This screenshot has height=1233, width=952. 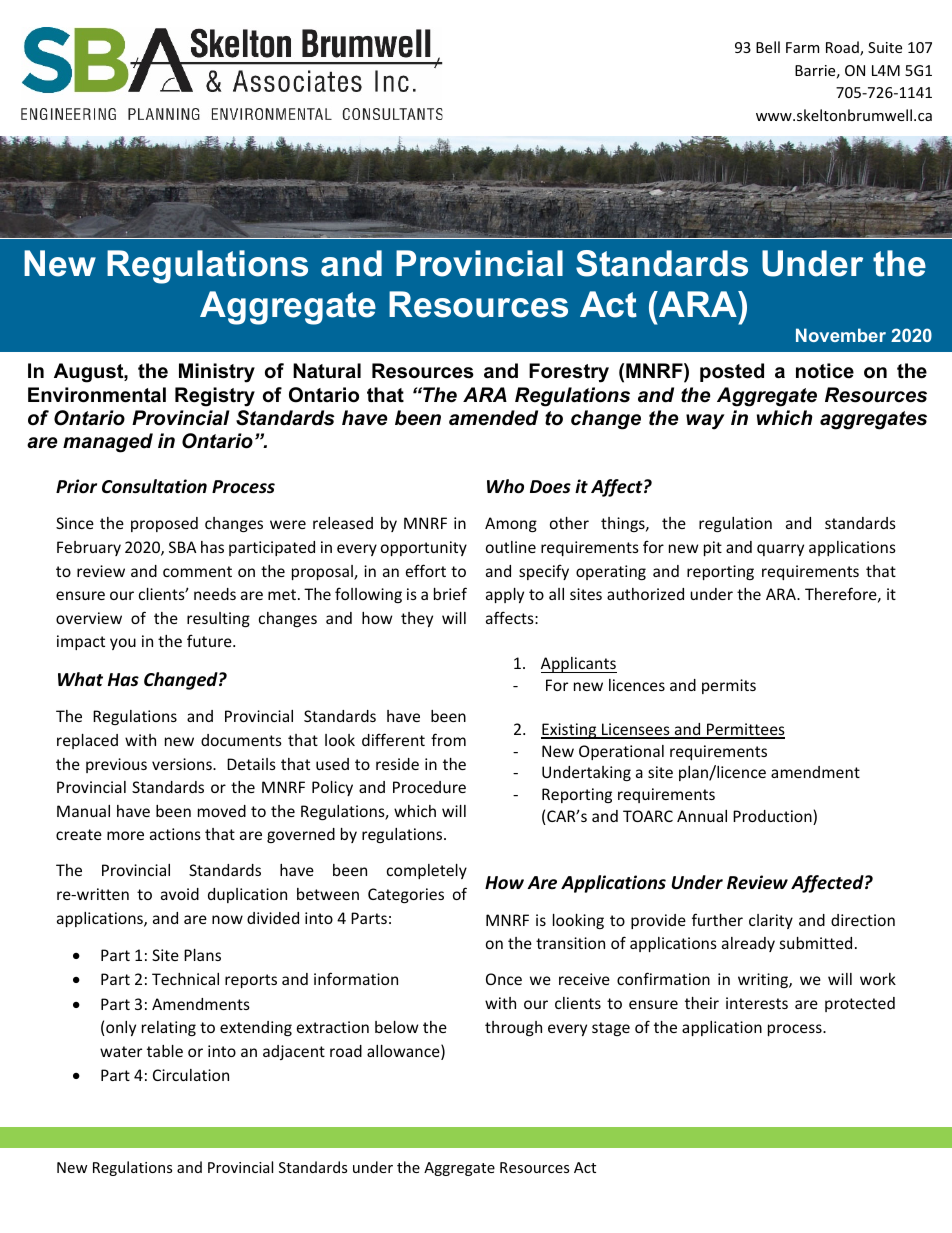 What do you see at coordinates (448, 739) in the screenshot?
I see `from` at bounding box center [448, 739].
